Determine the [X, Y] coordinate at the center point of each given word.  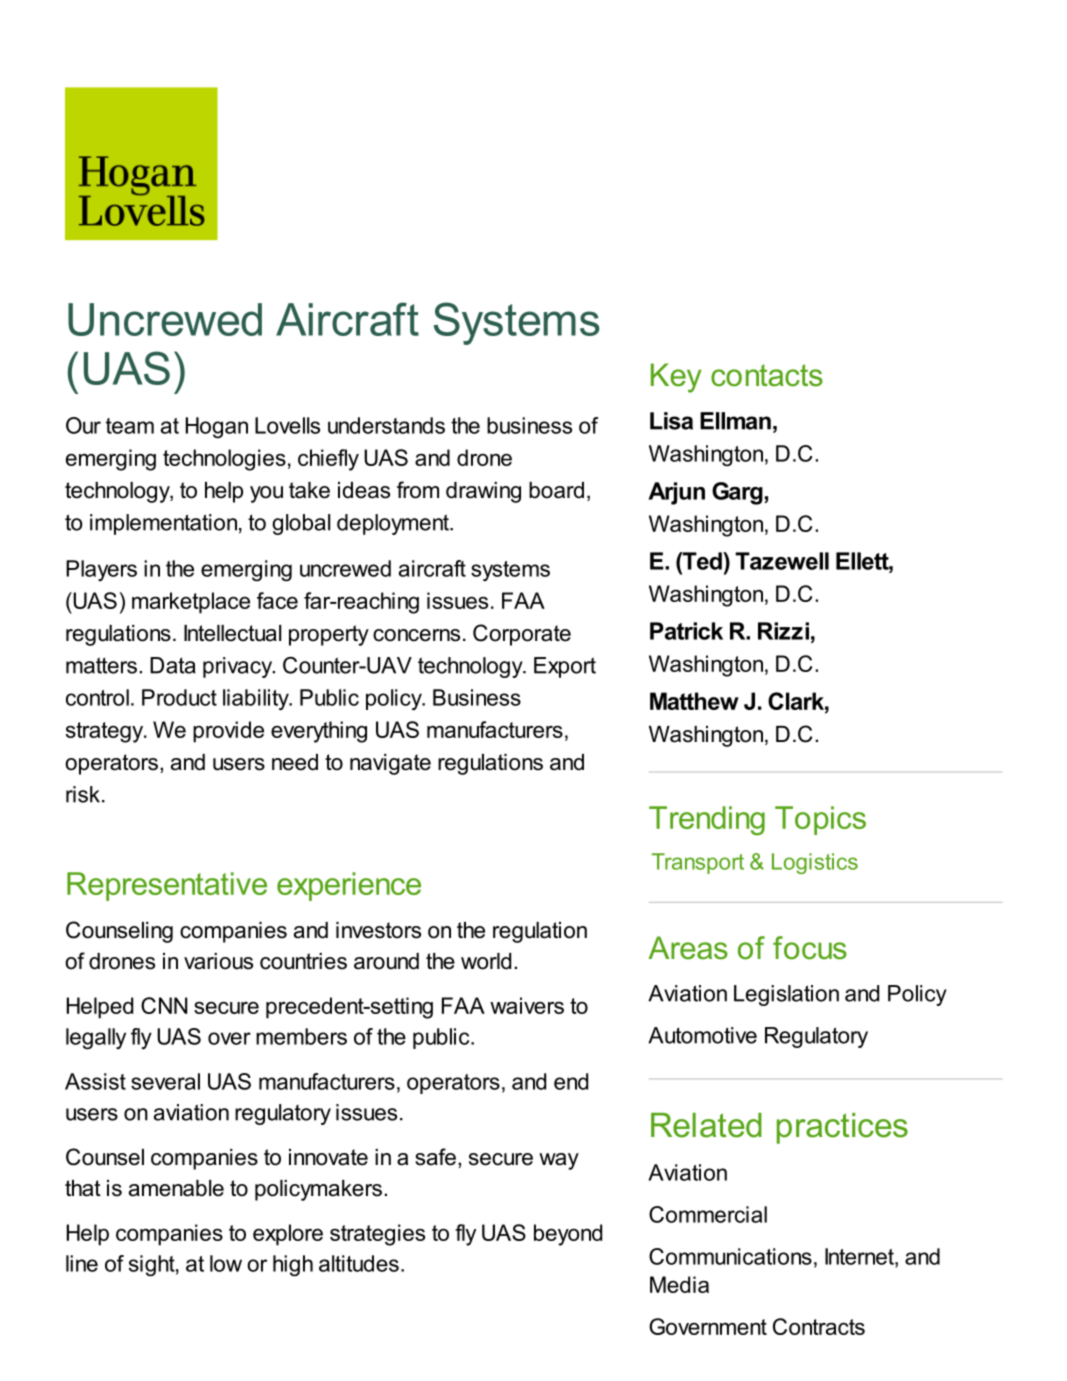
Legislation [786, 995]
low [226, 1263]
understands [386, 425]
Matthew [694, 701]
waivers [527, 1005]
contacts [767, 375]
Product [179, 697]
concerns [416, 635]
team [130, 426]
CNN [164, 1005]
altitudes [359, 1263]
